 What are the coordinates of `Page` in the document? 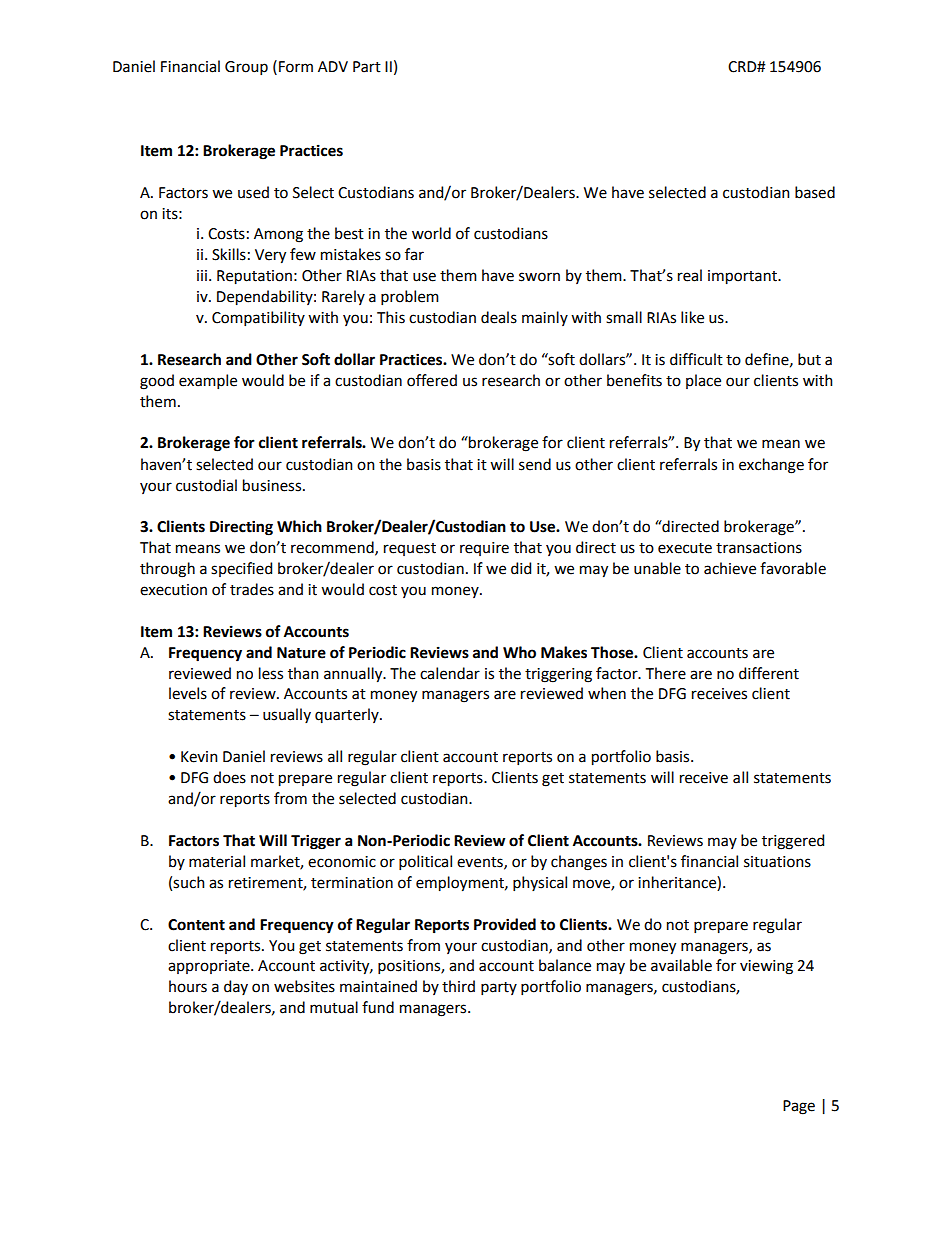 It's located at (799, 1107).
